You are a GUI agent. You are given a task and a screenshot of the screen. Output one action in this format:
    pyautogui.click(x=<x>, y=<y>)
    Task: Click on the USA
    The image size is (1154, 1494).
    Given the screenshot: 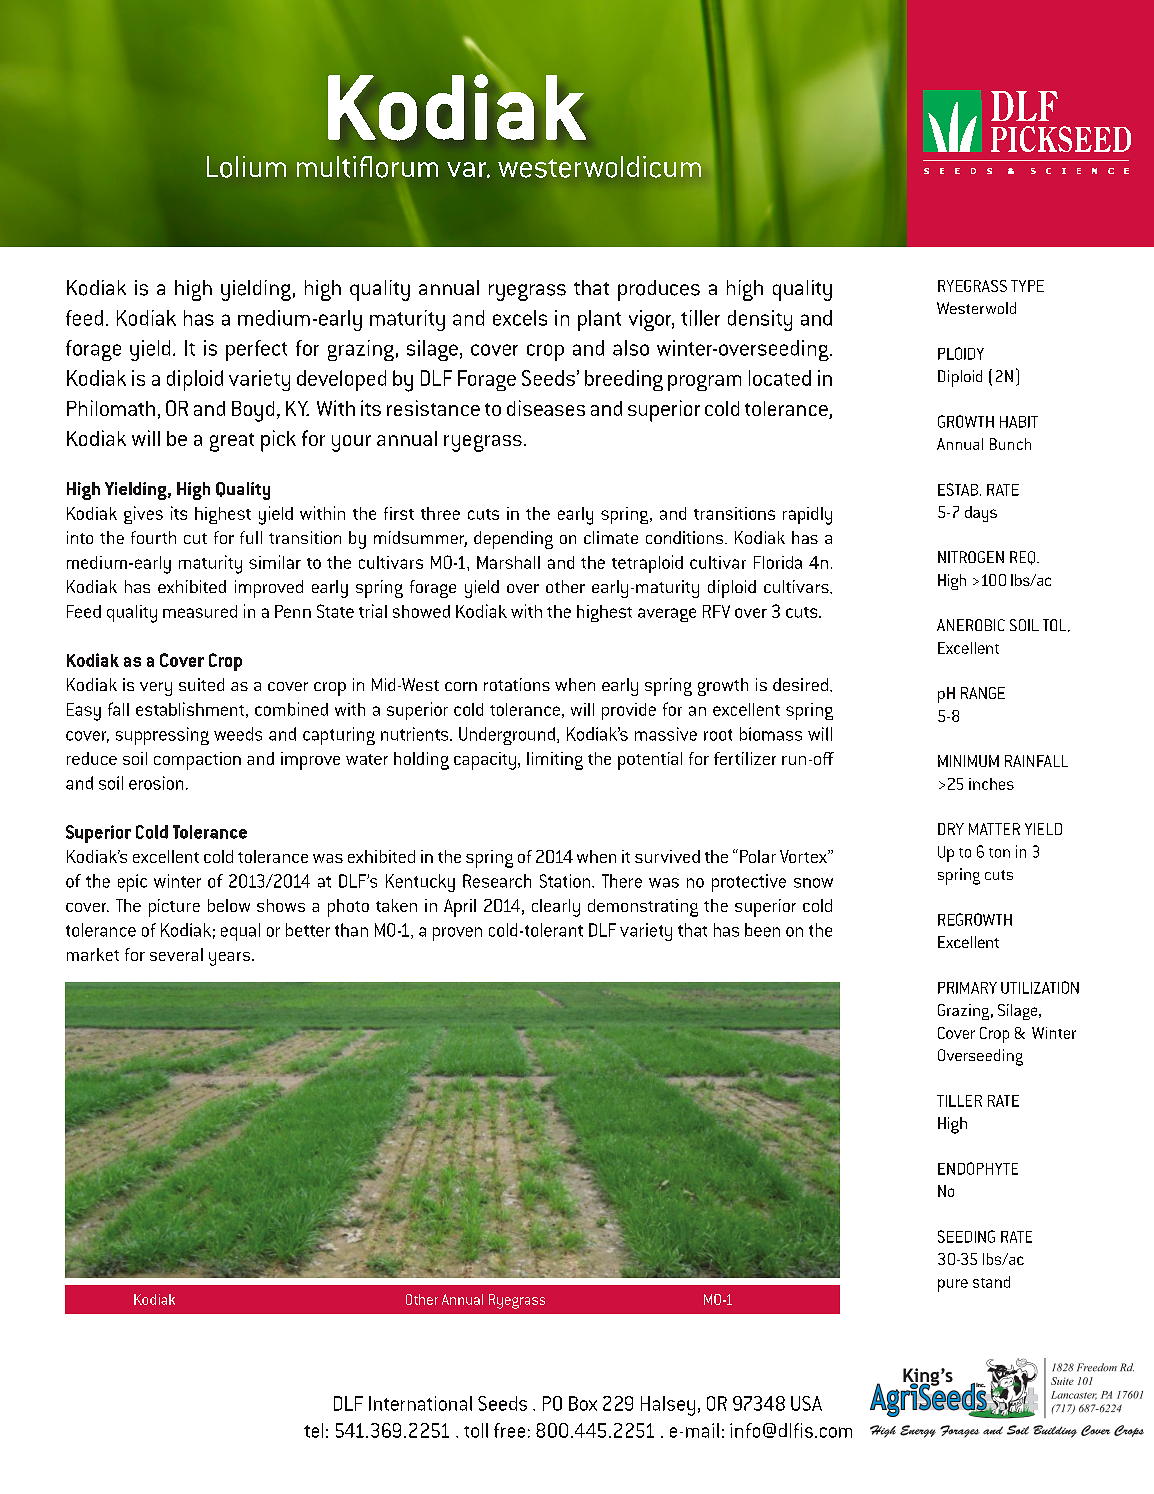 What is the action you would take?
    pyautogui.click(x=806, y=1403)
